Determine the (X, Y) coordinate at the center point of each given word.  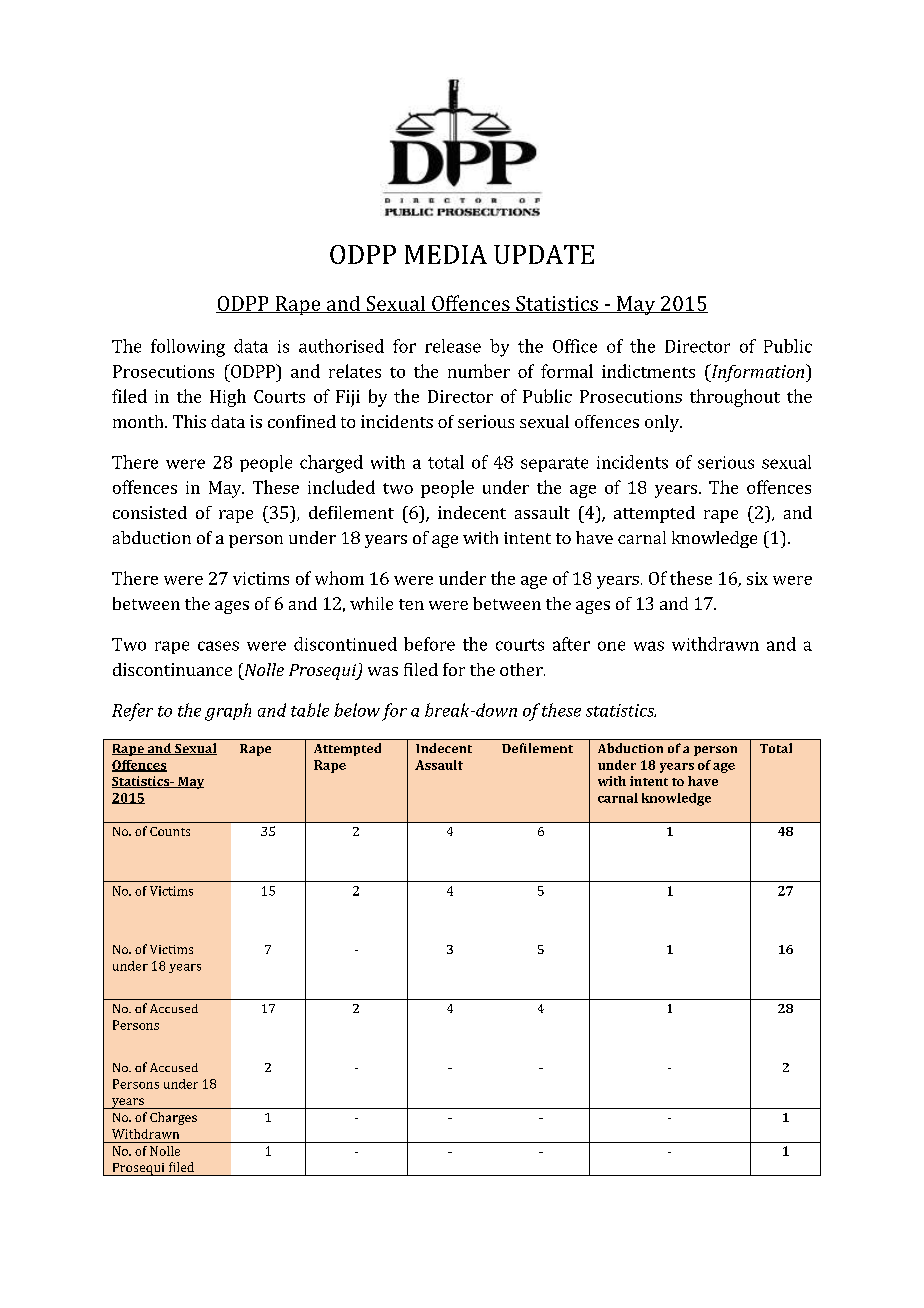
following (188, 348)
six (757, 578)
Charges (173, 1118)
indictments (648, 371)
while (371, 603)
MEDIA (446, 254)
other (522, 669)
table (310, 710)
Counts (170, 831)
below (357, 710)
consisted (150, 512)
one (611, 646)
